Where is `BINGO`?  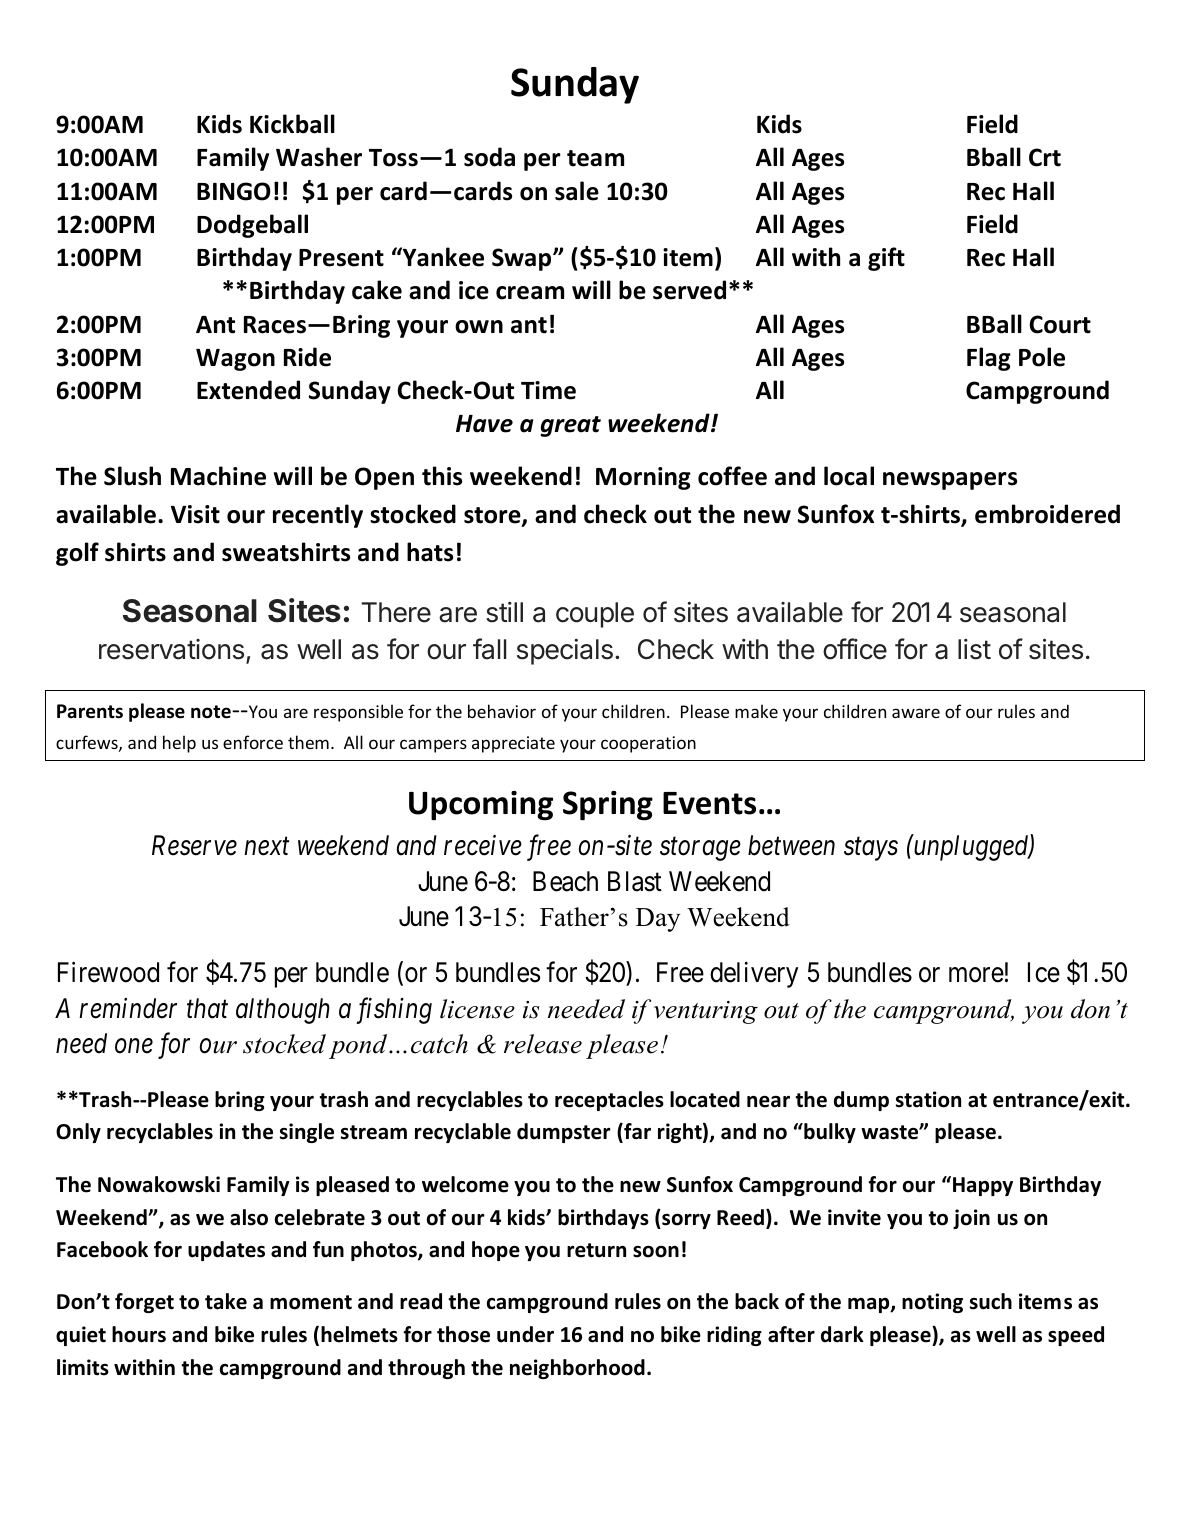
BINGO is located at coordinates (234, 191).
